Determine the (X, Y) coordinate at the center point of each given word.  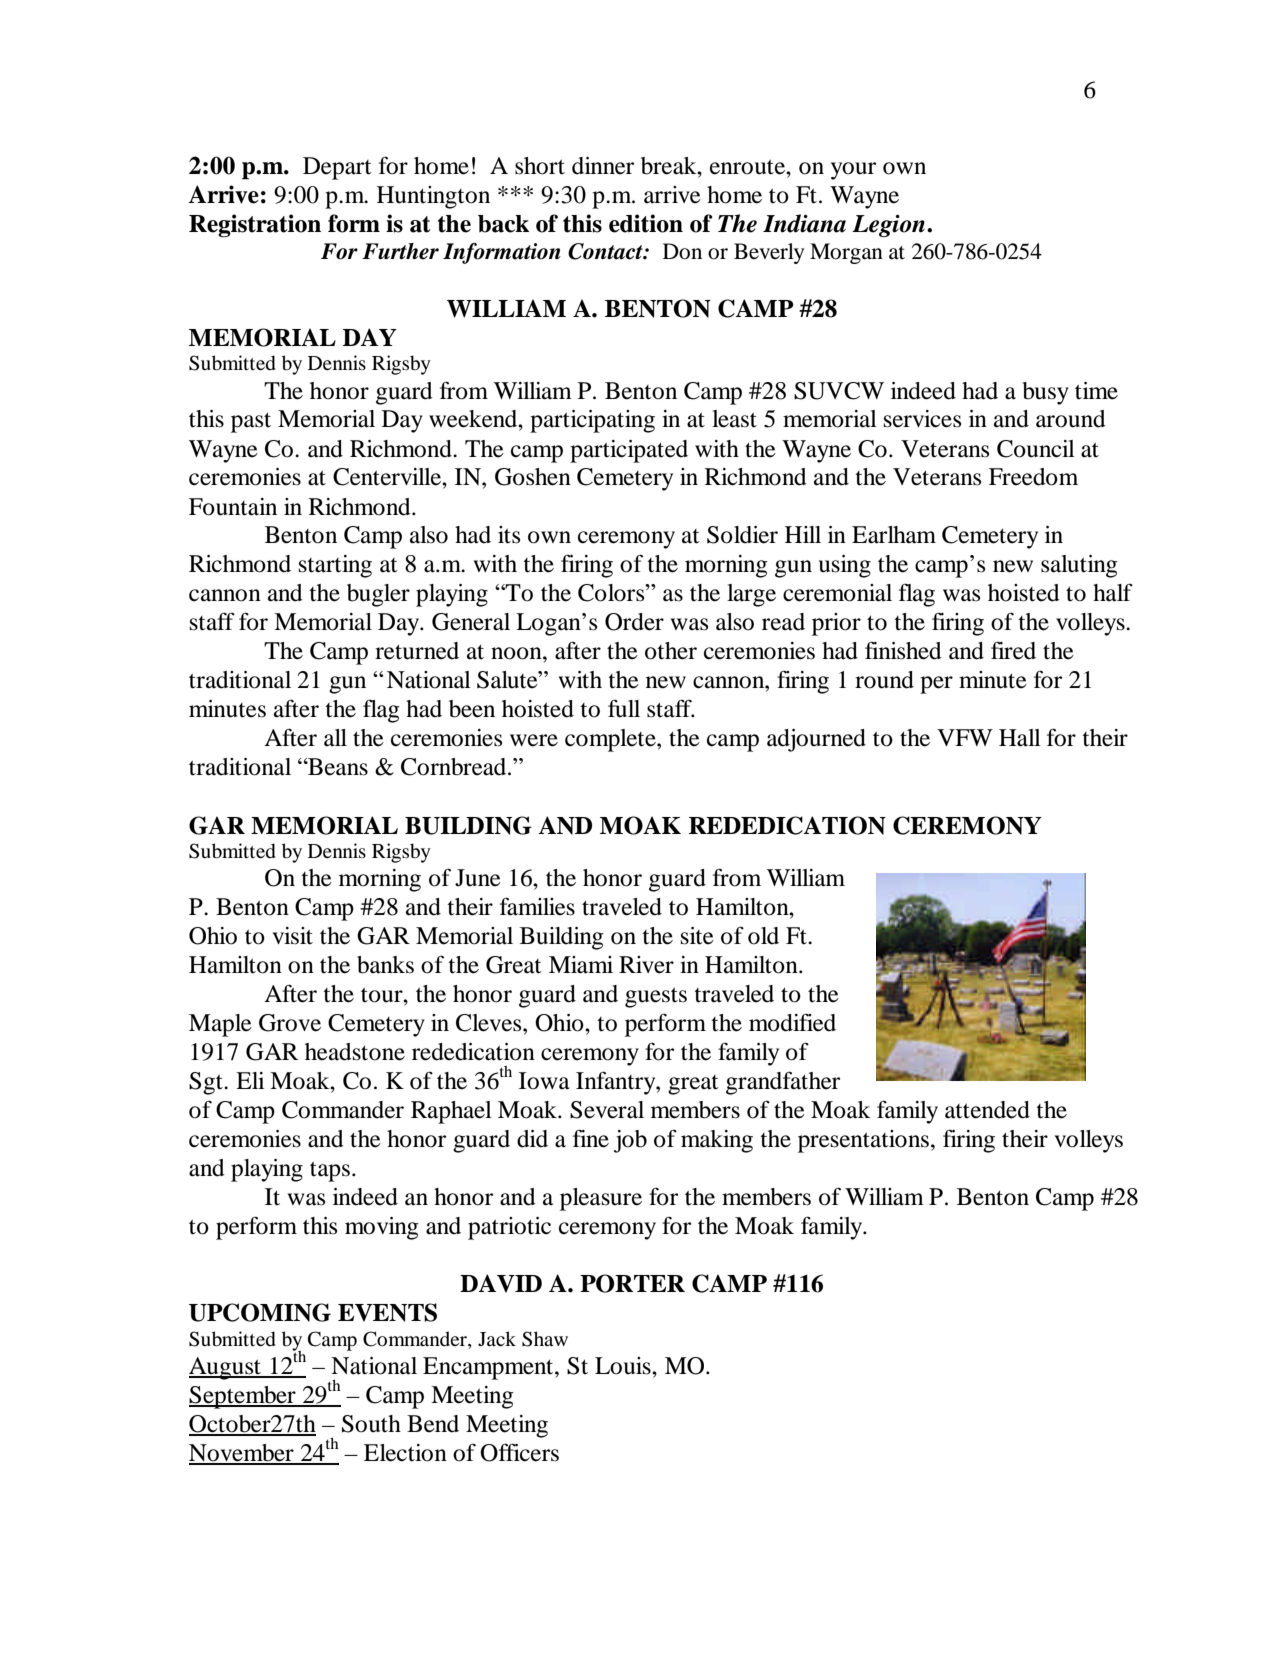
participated (629, 451)
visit (292, 936)
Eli (250, 1080)
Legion (888, 226)
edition (646, 223)
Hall (1020, 738)
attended (987, 1110)
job (630, 1141)
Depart (337, 168)
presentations (863, 1141)
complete (611, 740)
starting (335, 566)
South (371, 1424)
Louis (624, 1366)
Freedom (1033, 477)
